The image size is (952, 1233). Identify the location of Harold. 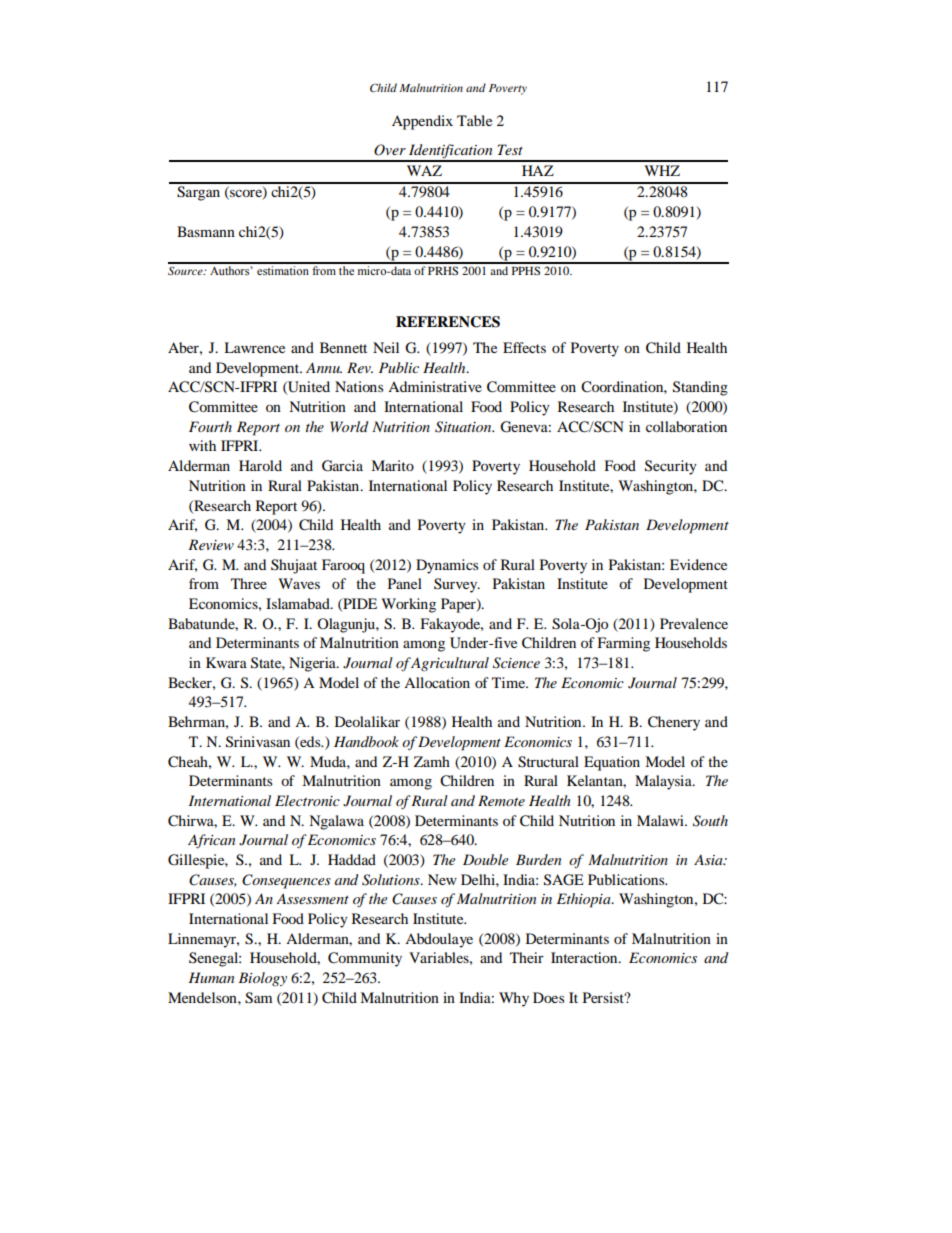
(260, 465).
